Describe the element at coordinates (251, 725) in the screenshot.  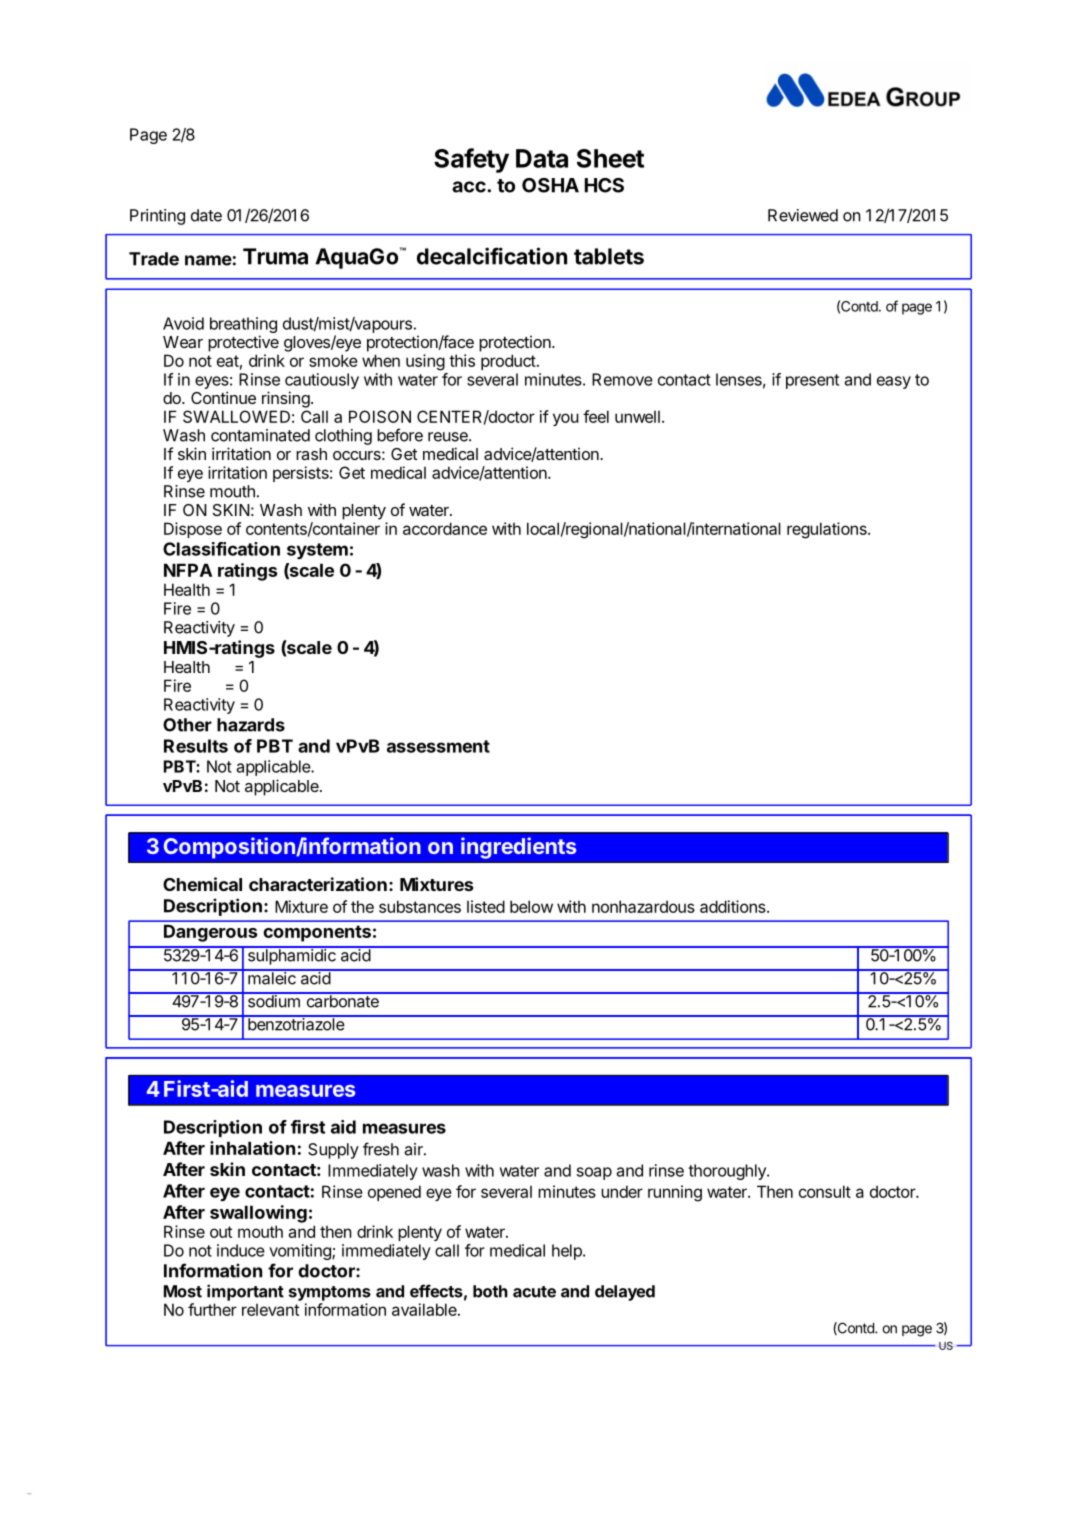
I see `hazards` at that location.
